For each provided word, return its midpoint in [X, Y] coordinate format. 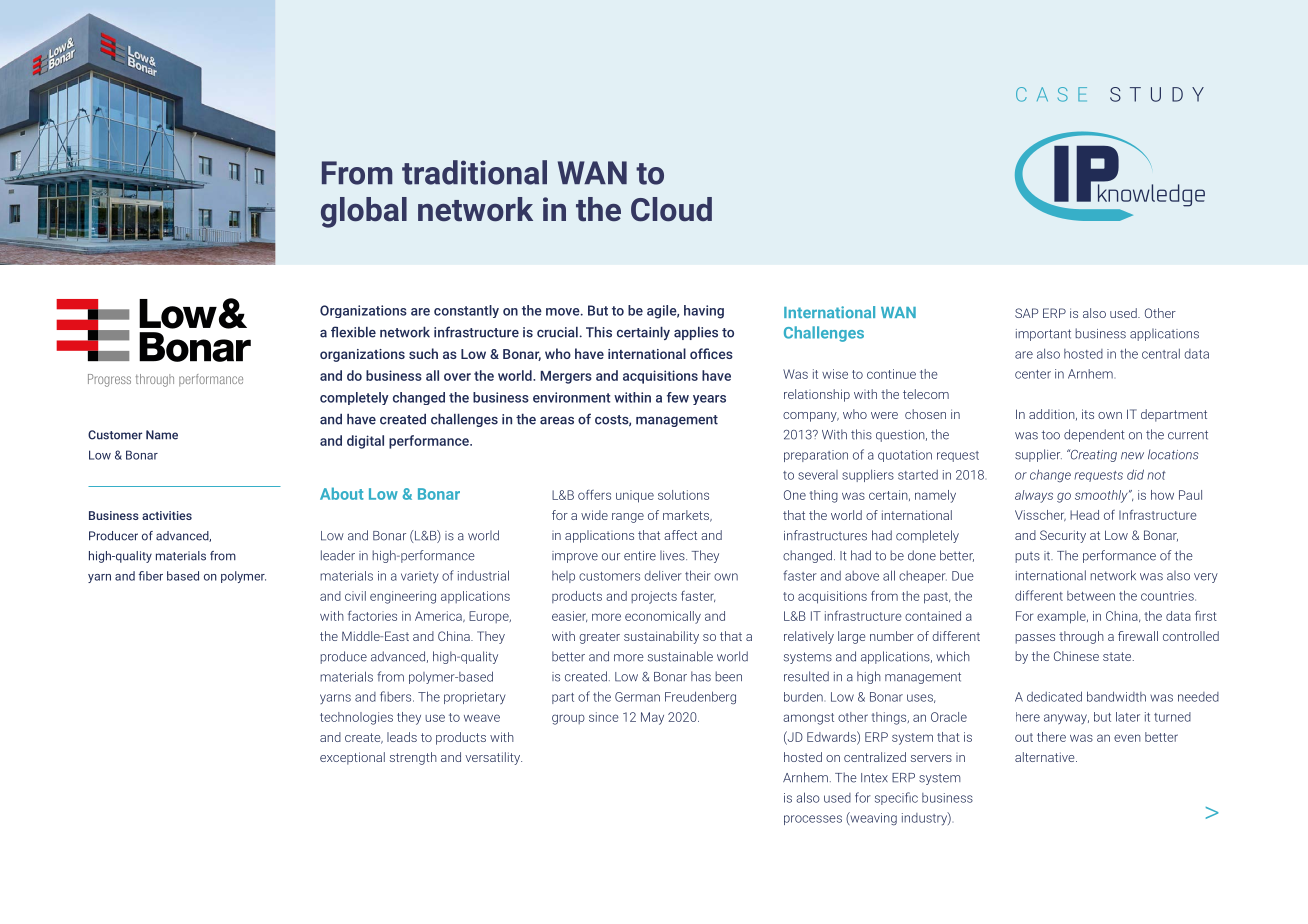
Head [1084, 515]
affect [680, 535]
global [364, 212]
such [423, 353]
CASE [1051, 94]
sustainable [680, 656]
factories [372, 616]
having [704, 312]
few [678, 397]
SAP [1027, 313]
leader [338, 555]
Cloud [671, 209]
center [1033, 374]
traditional [474, 172]
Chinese [1076, 656]
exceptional [352, 758]
